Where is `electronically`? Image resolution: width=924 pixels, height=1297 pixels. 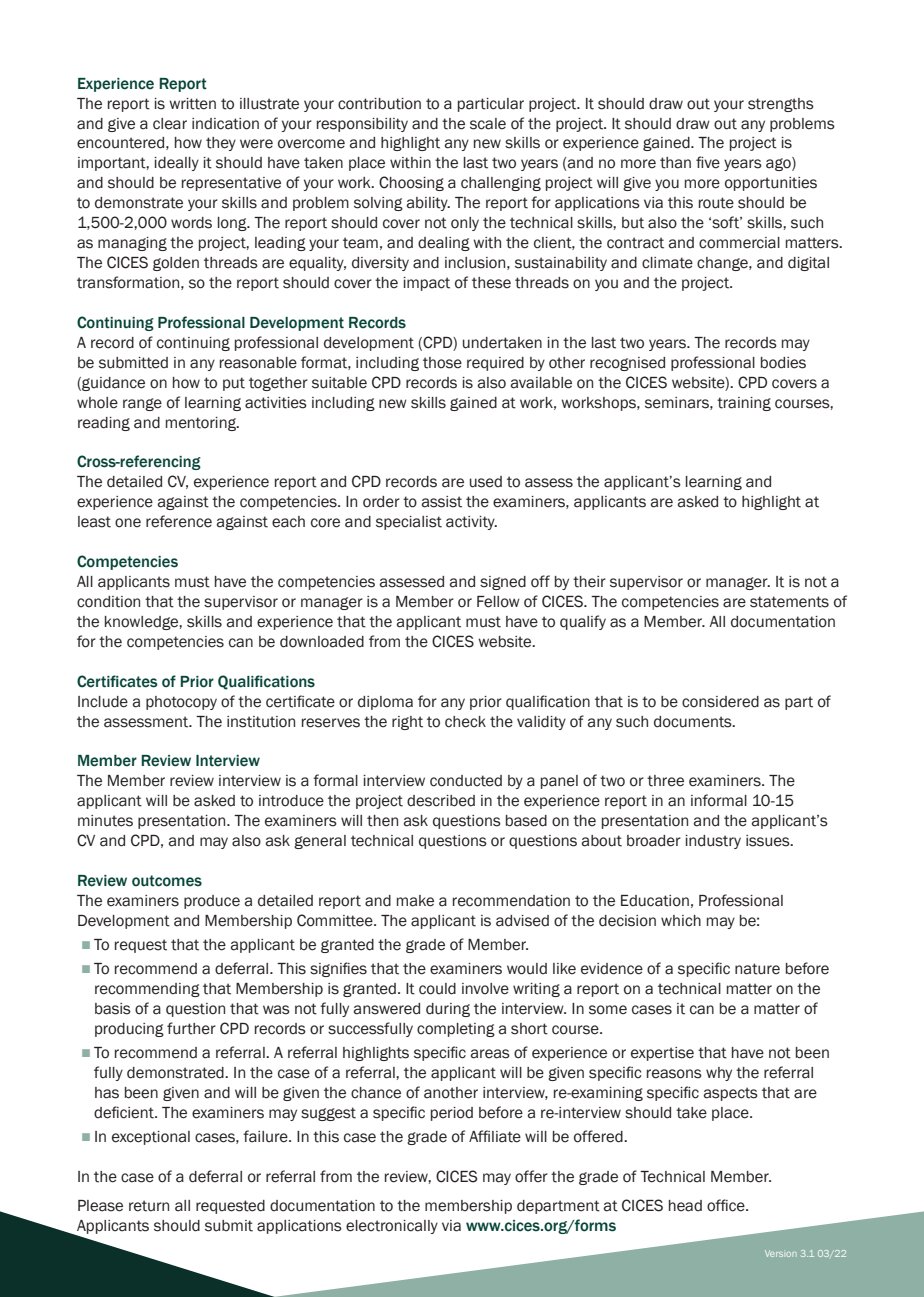
electronically is located at coordinates (392, 1227).
